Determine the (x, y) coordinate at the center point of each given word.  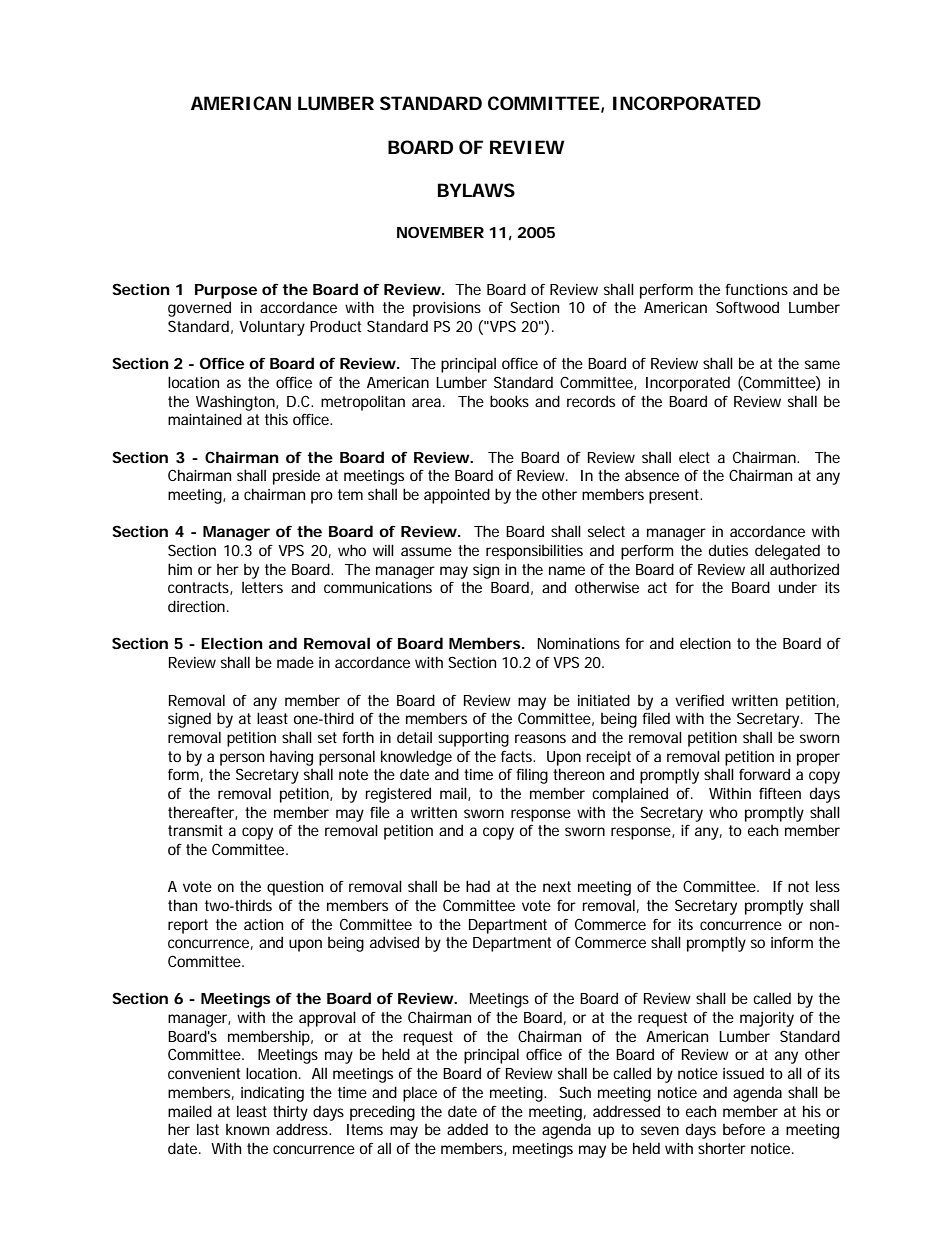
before (744, 1129)
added (467, 1129)
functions (756, 289)
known (247, 1129)
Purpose (226, 291)
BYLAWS (476, 190)
